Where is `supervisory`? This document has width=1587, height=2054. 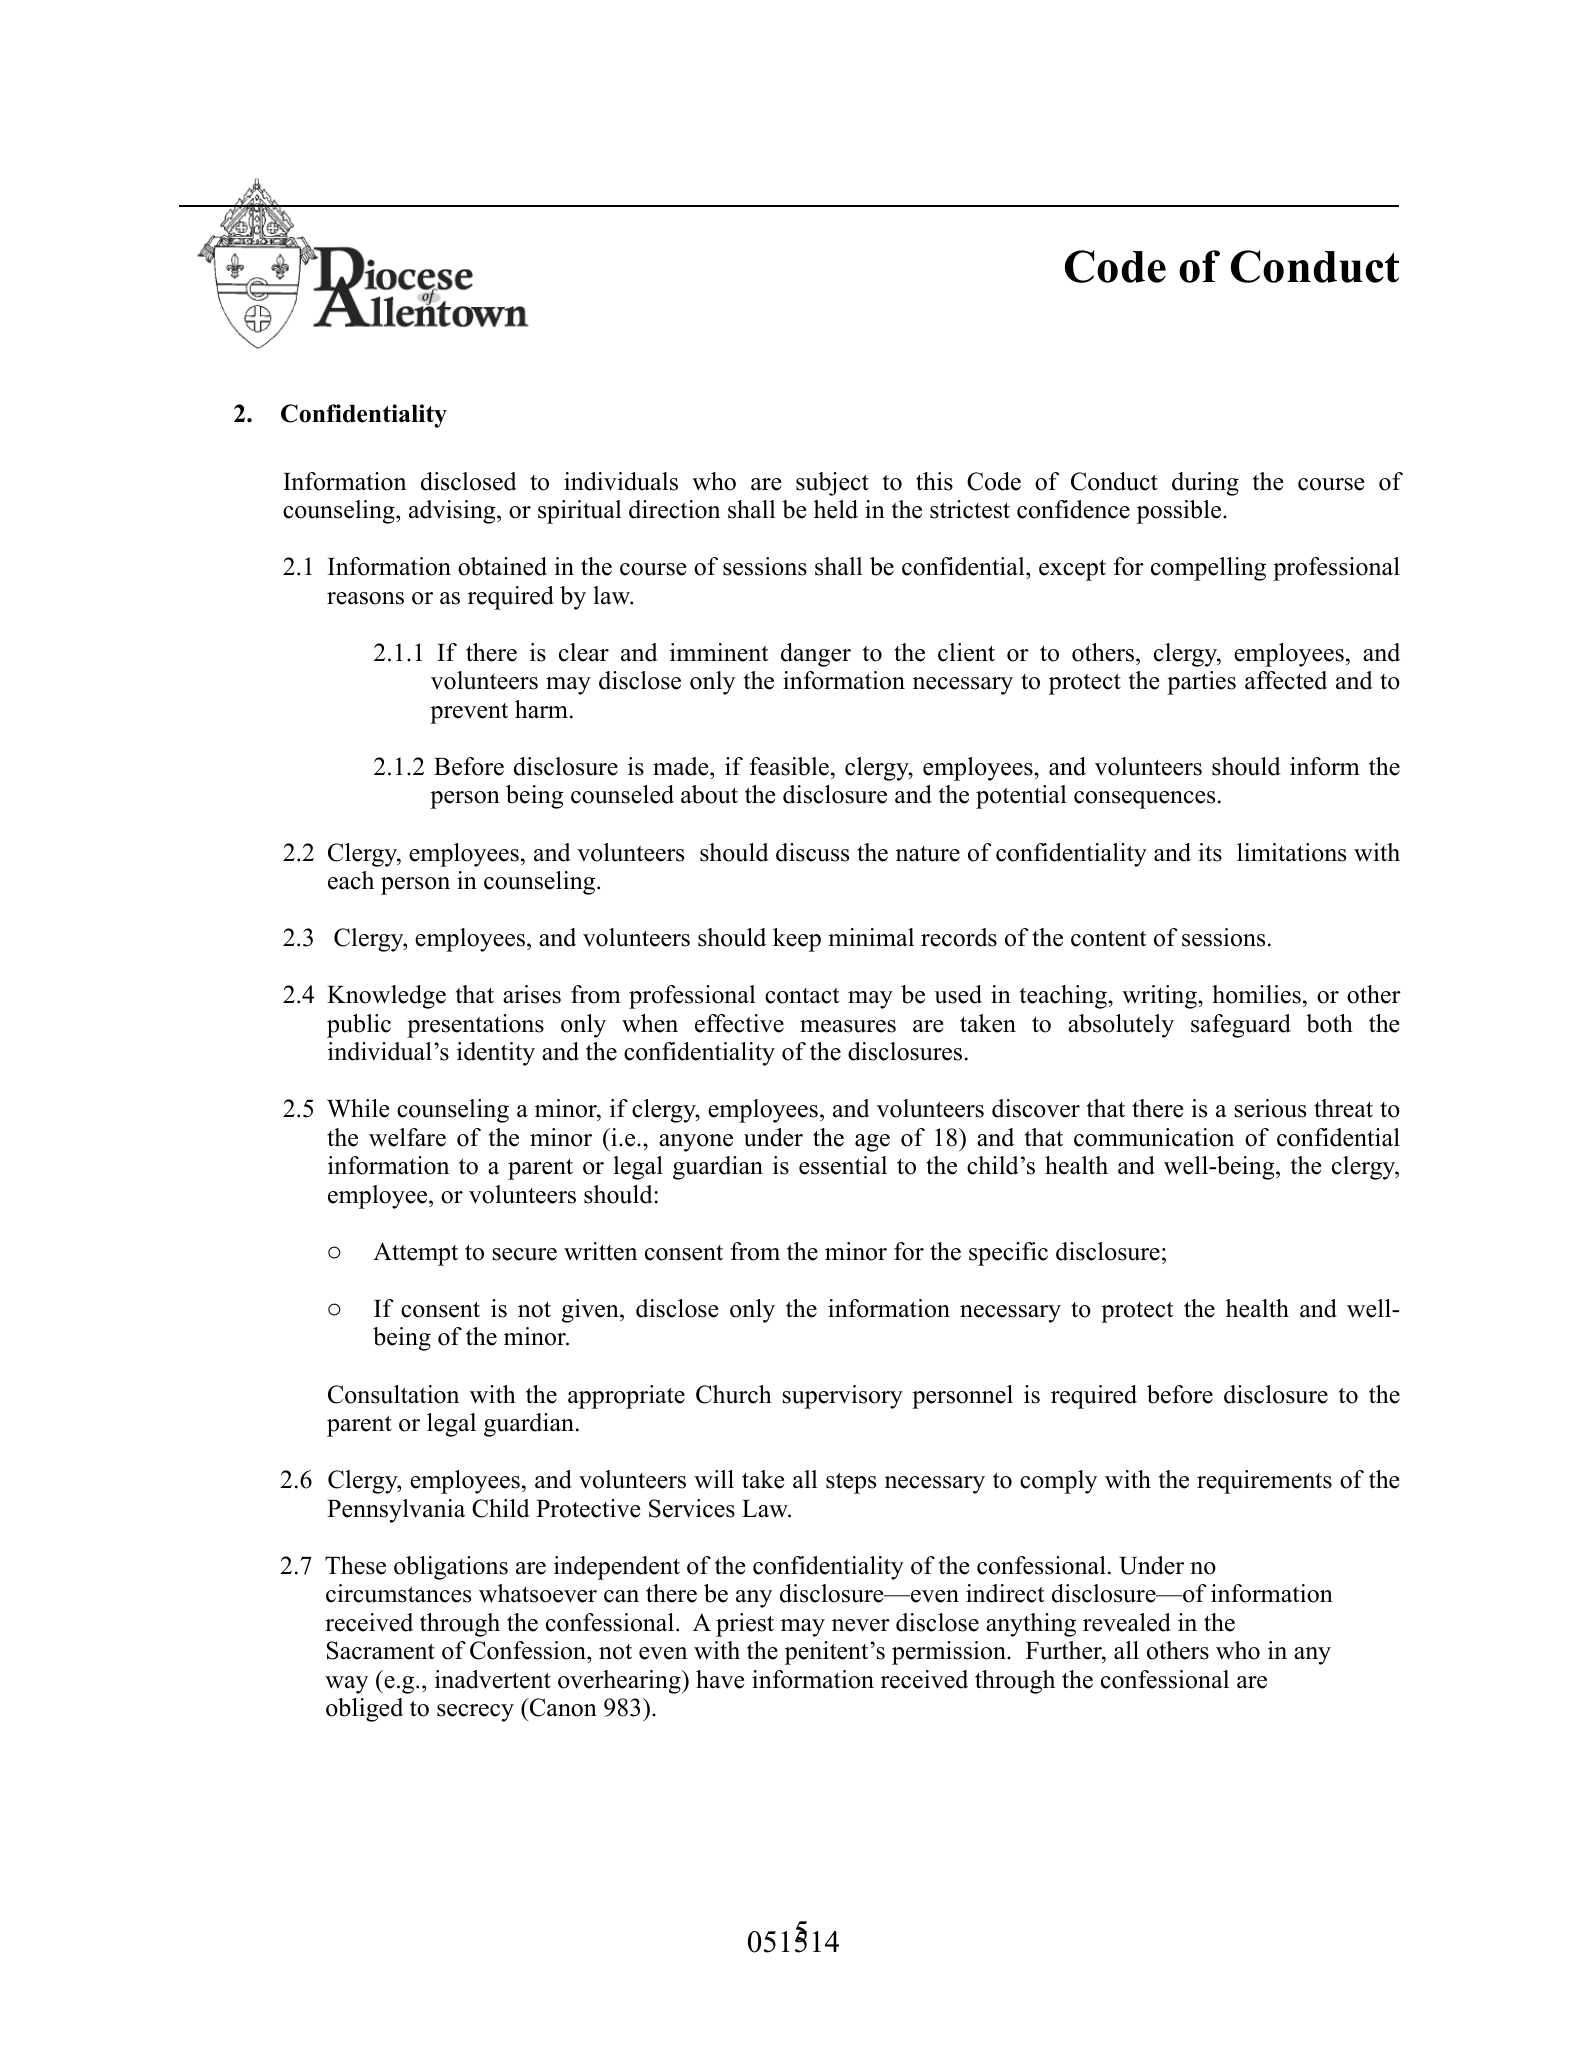
supervisory is located at coordinates (842, 1397).
